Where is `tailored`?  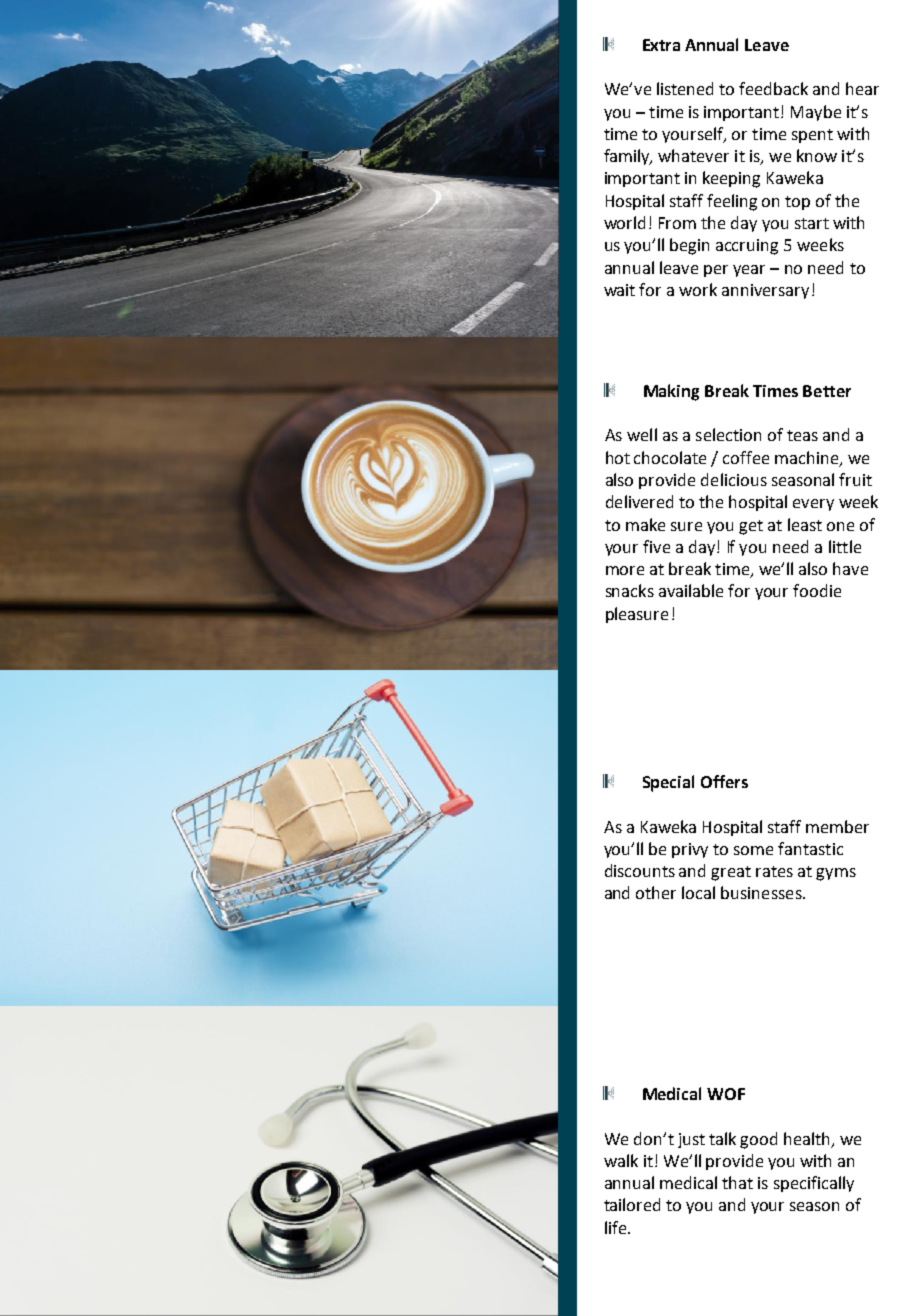 tailored is located at coordinates (632, 1204).
